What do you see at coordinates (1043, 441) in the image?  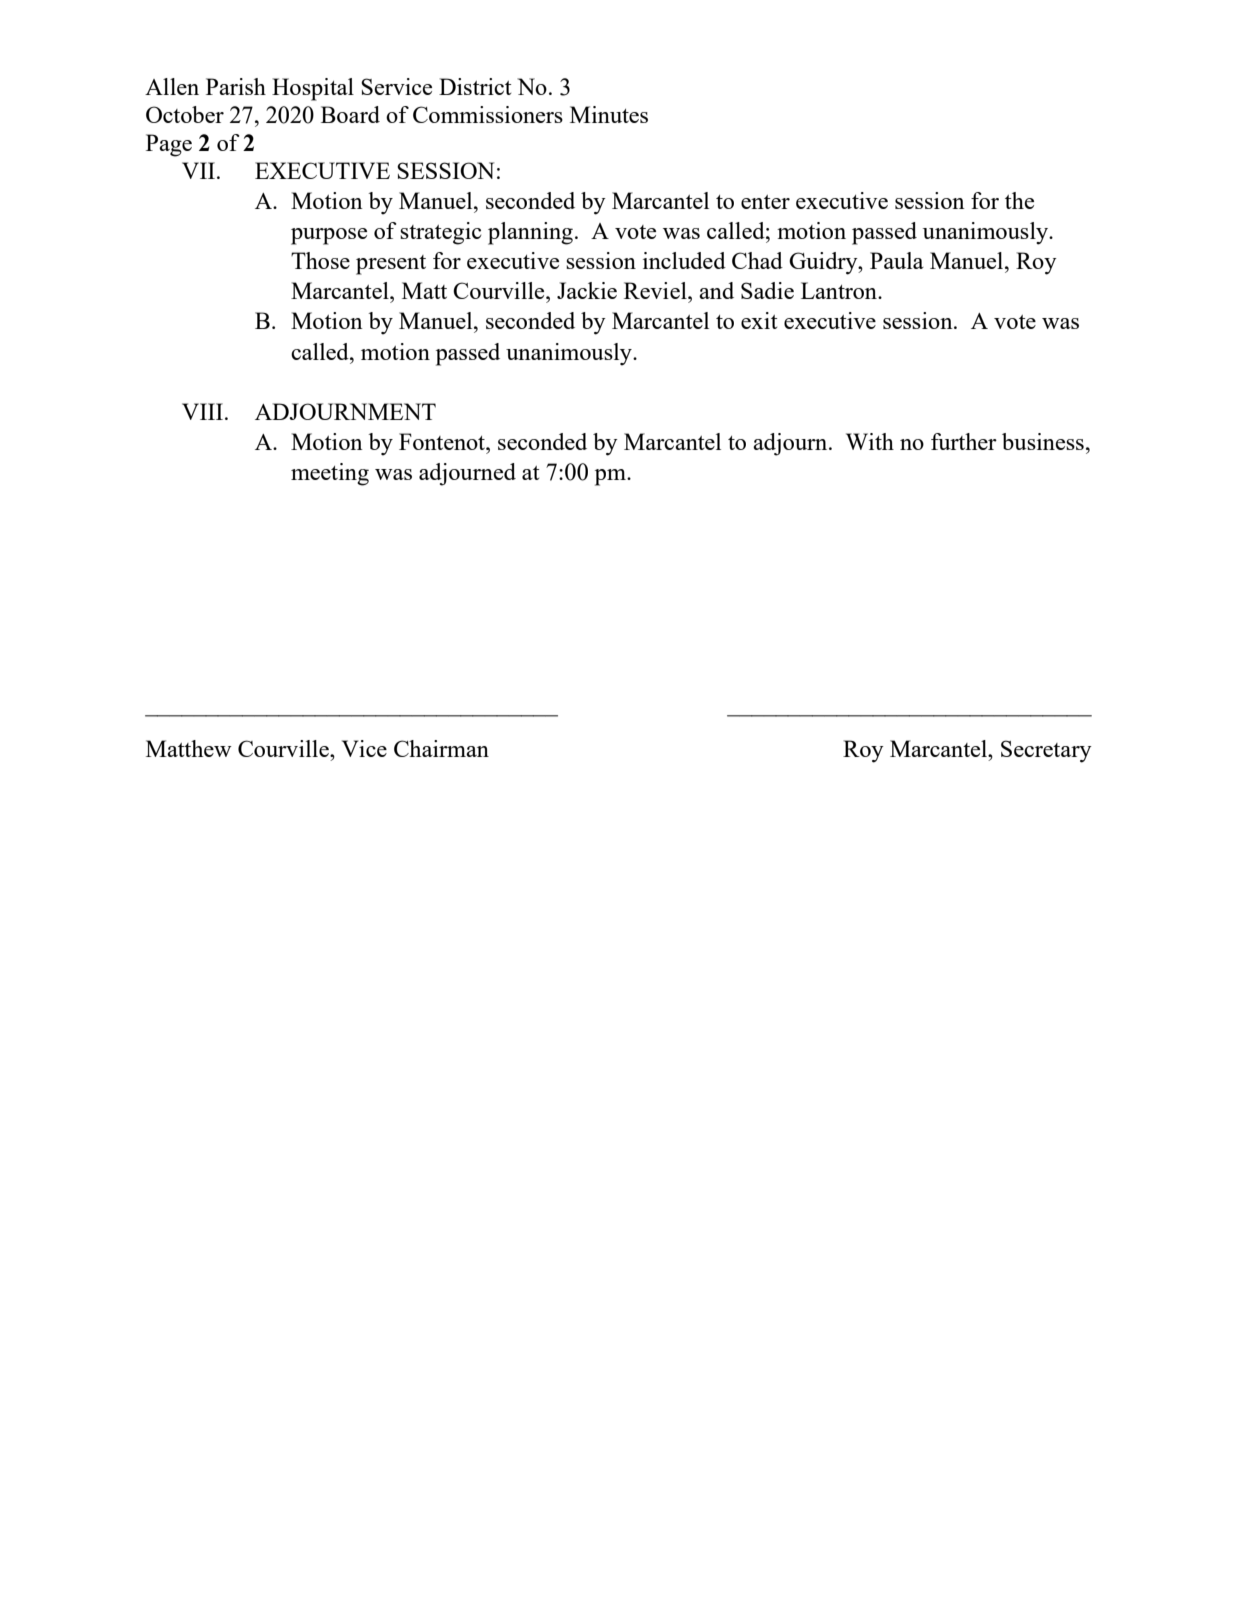 I see `business` at bounding box center [1043, 441].
